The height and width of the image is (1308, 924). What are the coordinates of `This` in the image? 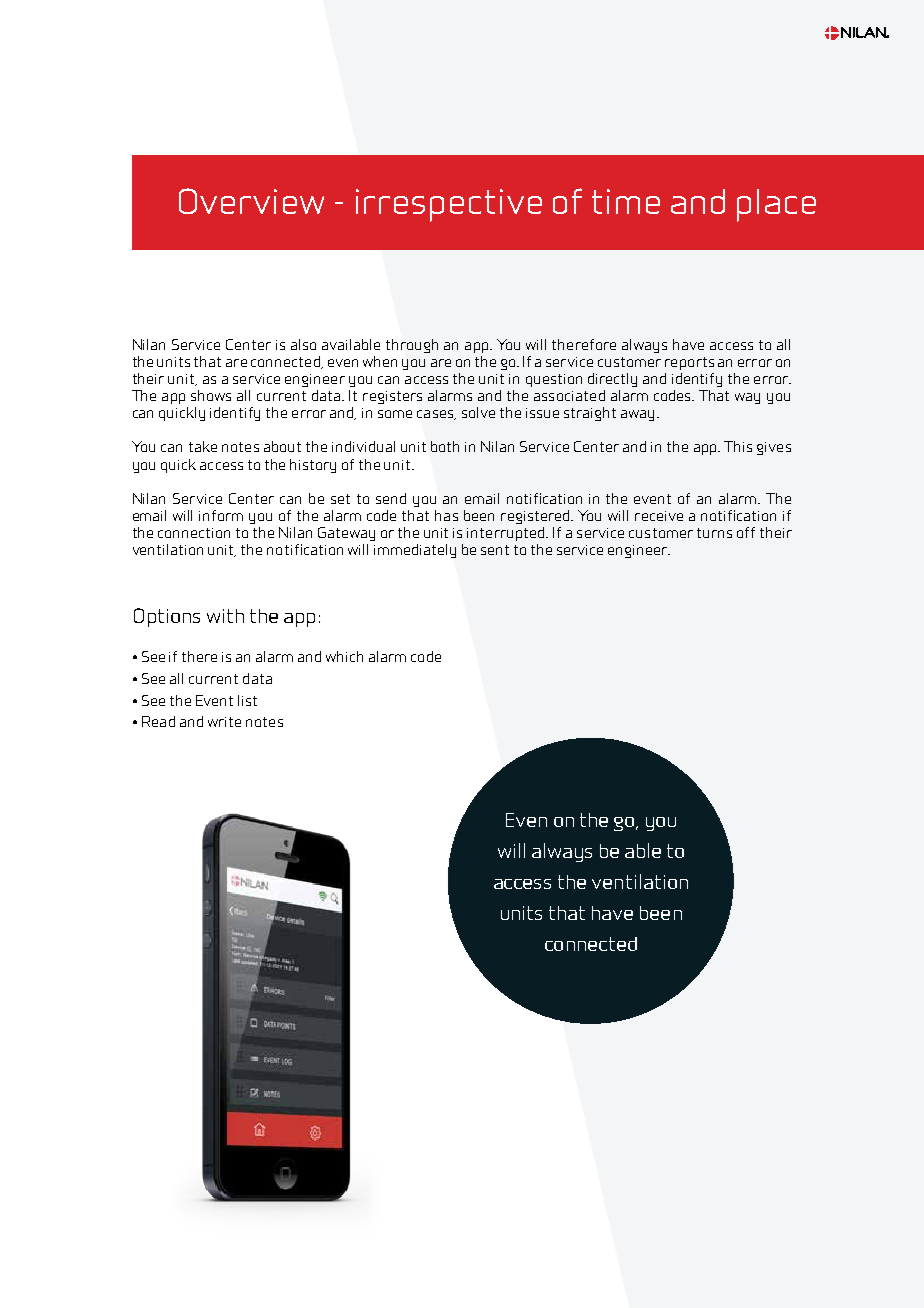 It's located at (738, 446).
